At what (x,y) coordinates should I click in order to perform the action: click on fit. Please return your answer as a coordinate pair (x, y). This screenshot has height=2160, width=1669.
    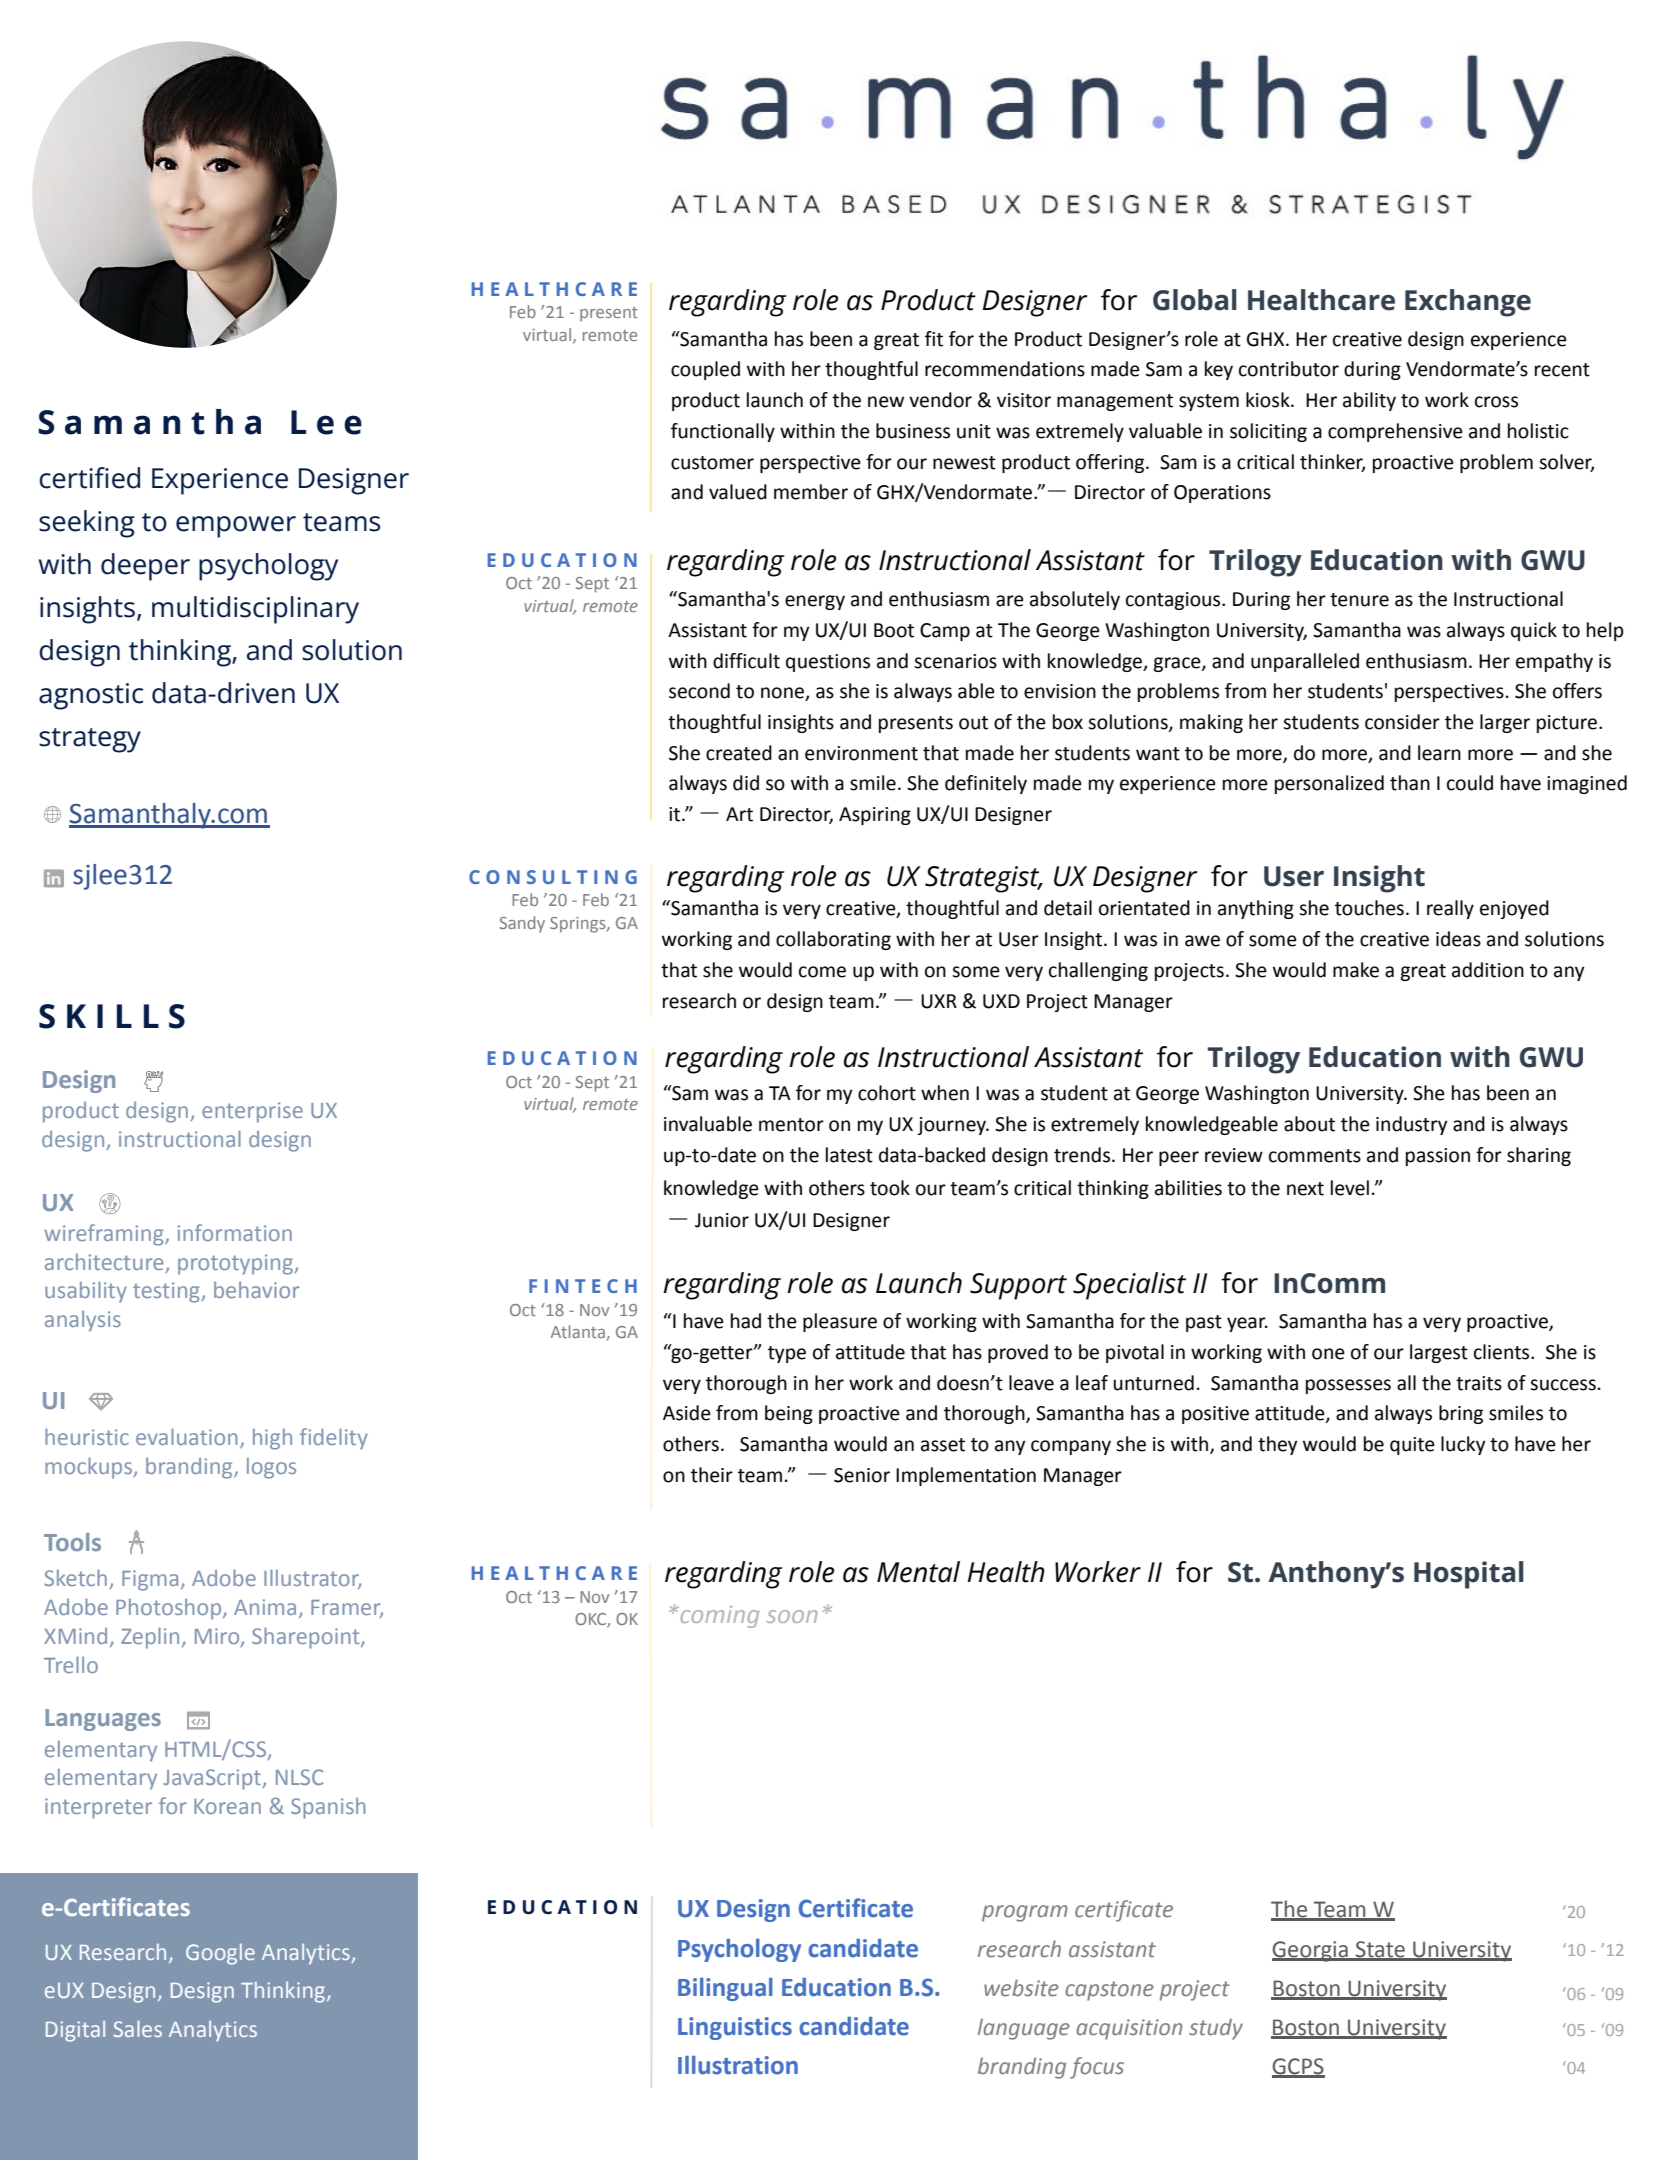
    Looking at the image, I should click on (934, 339).
